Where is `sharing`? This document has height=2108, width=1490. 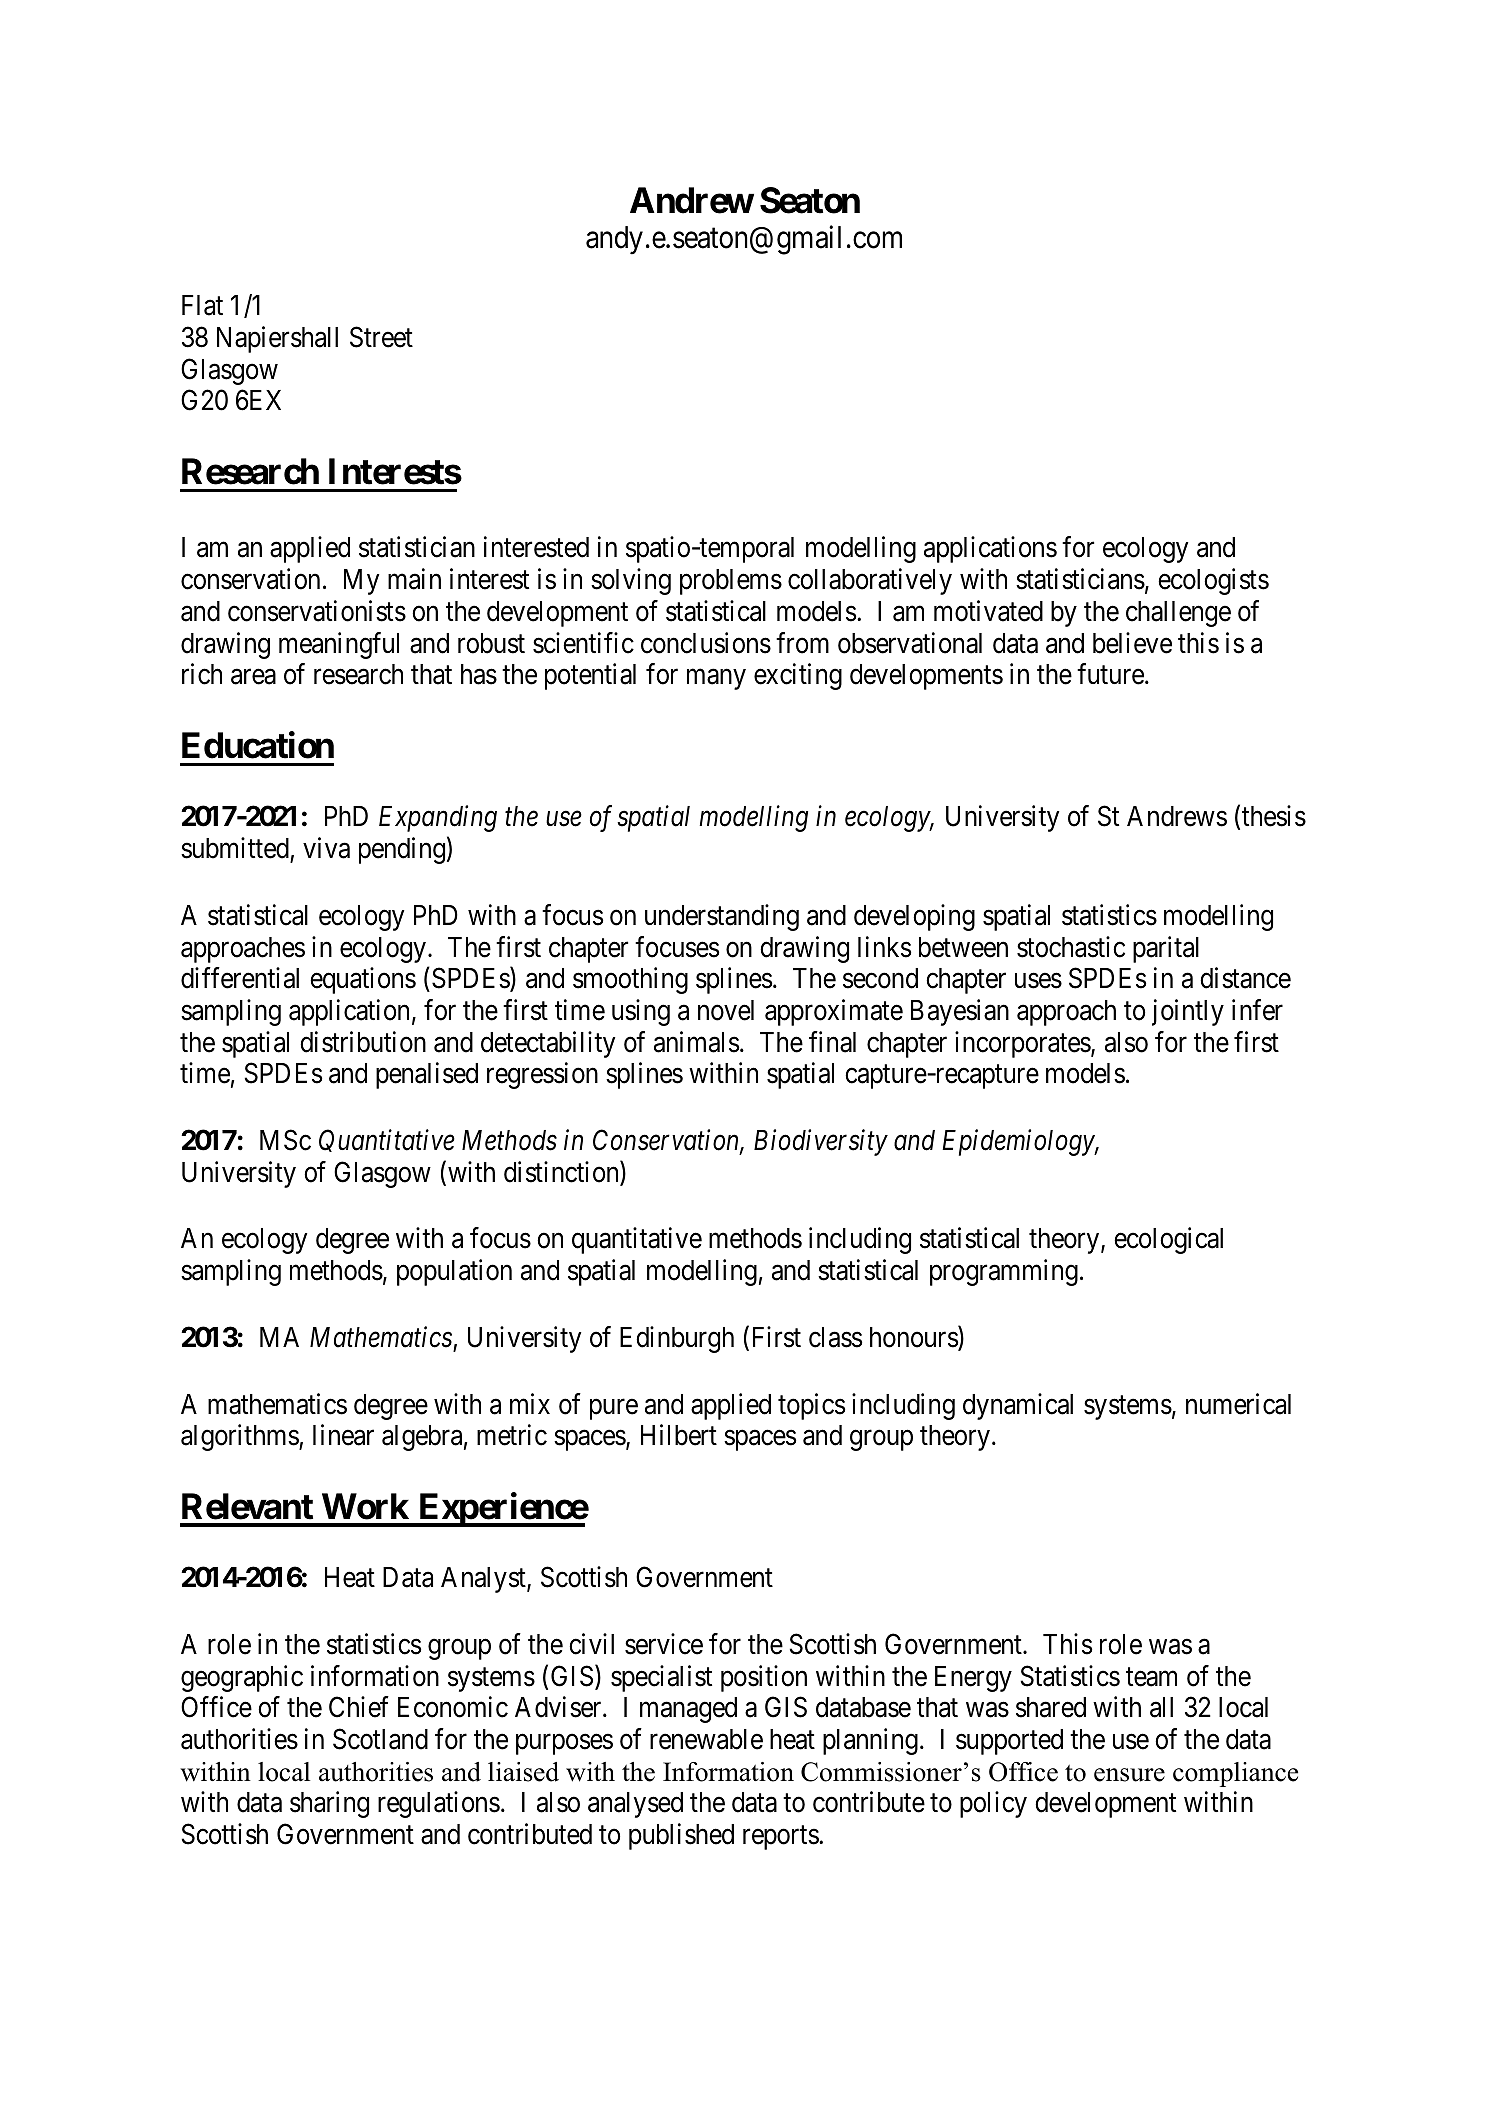
sharing is located at coordinates (329, 1805).
